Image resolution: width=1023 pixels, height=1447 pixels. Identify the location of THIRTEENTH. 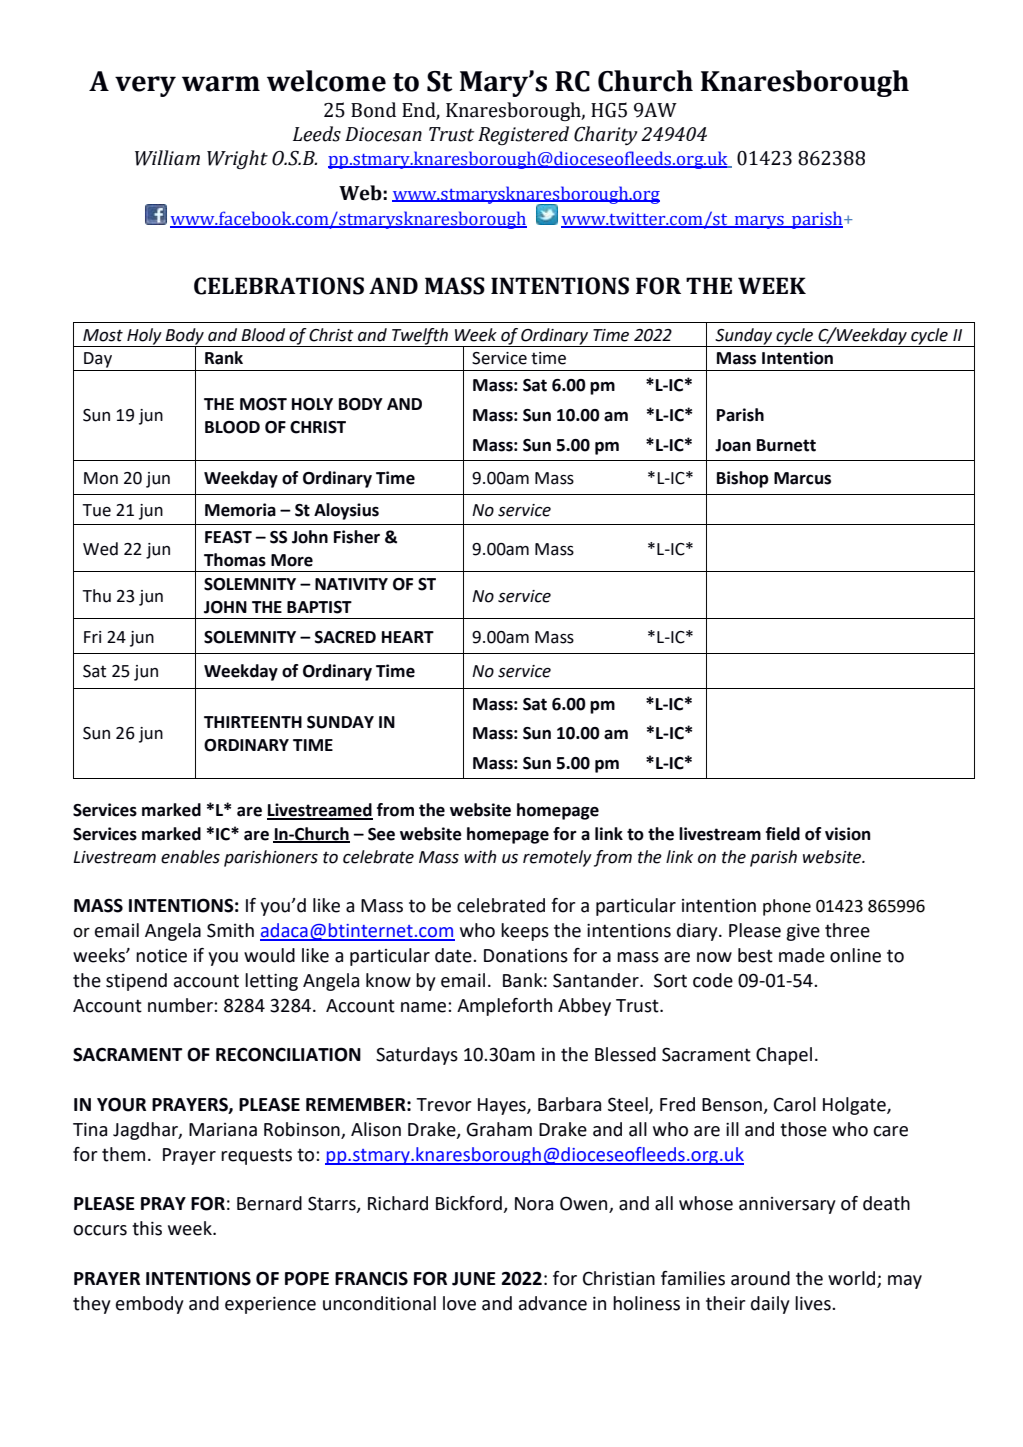
(253, 722).
